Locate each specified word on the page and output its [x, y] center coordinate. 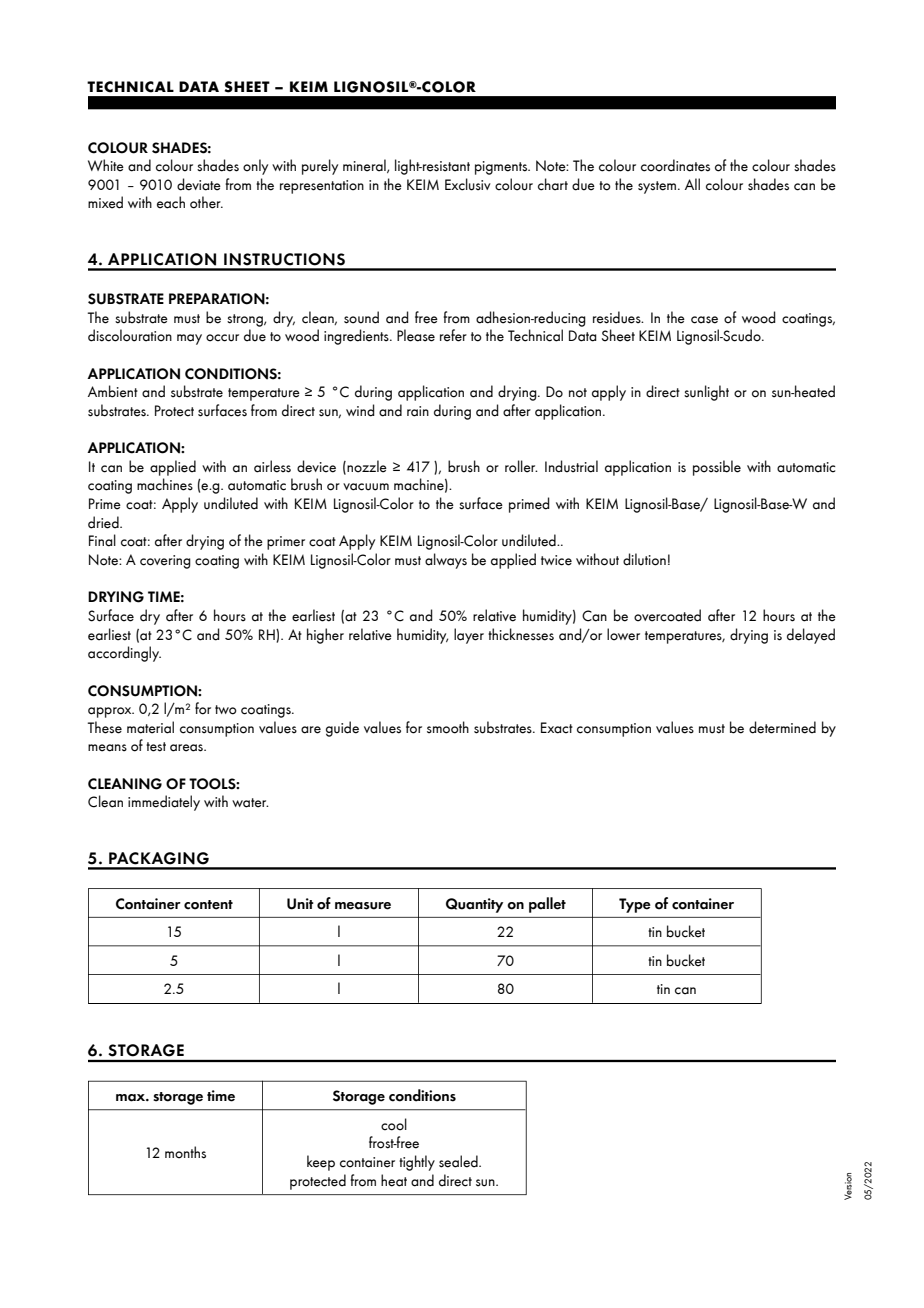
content [208, 905]
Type [635, 905]
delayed [811, 636]
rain [418, 411]
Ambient [113, 391]
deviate [199, 184]
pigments [502, 168]
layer [469, 636]
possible [717, 468]
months [185, 1152]
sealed [459, 1161]
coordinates [675, 165]
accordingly [124, 654]
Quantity [474, 905]
